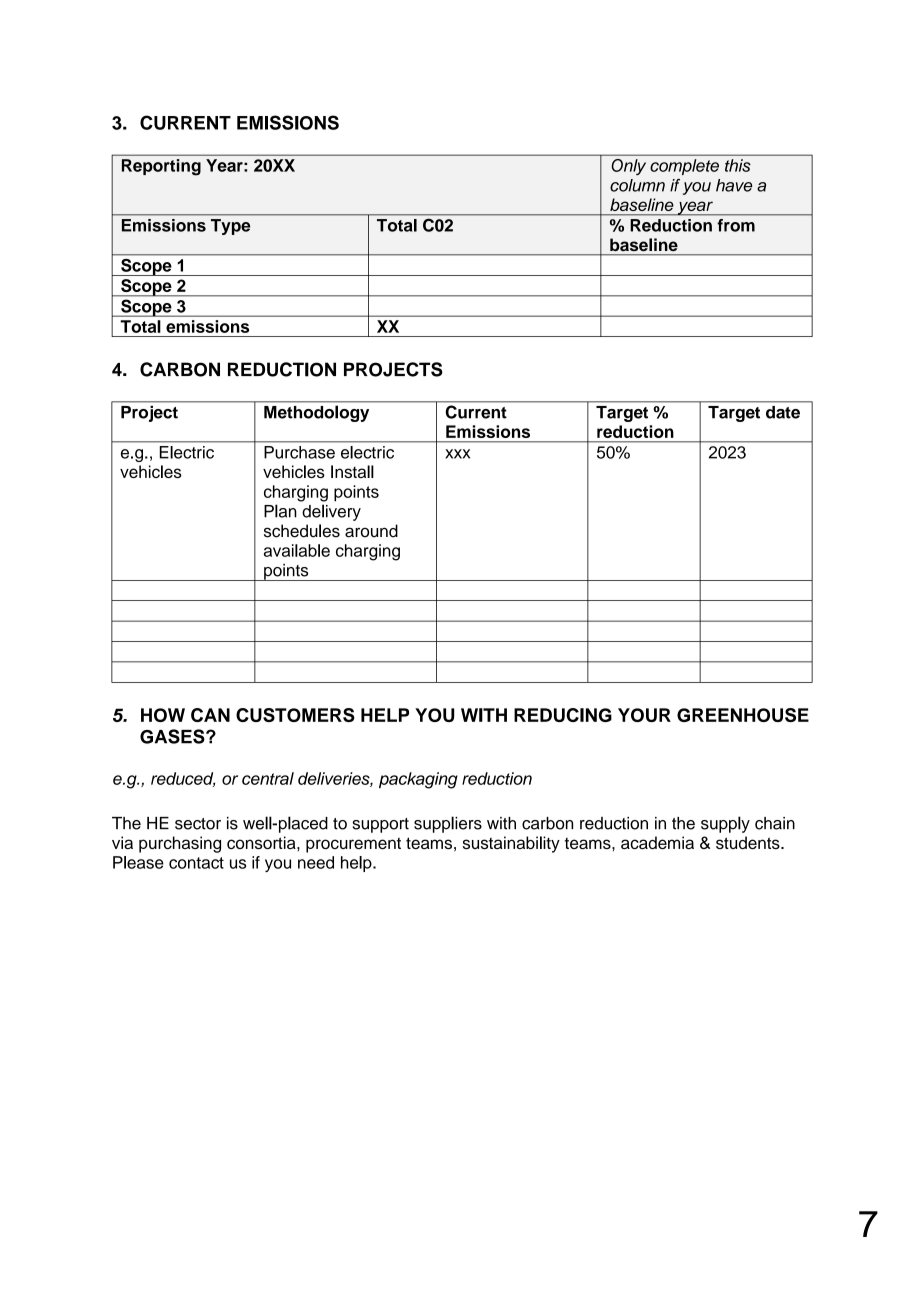  What do you see at coordinates (457, 454) in the page?
I see `xxx` at bounding box center [457, 454].
